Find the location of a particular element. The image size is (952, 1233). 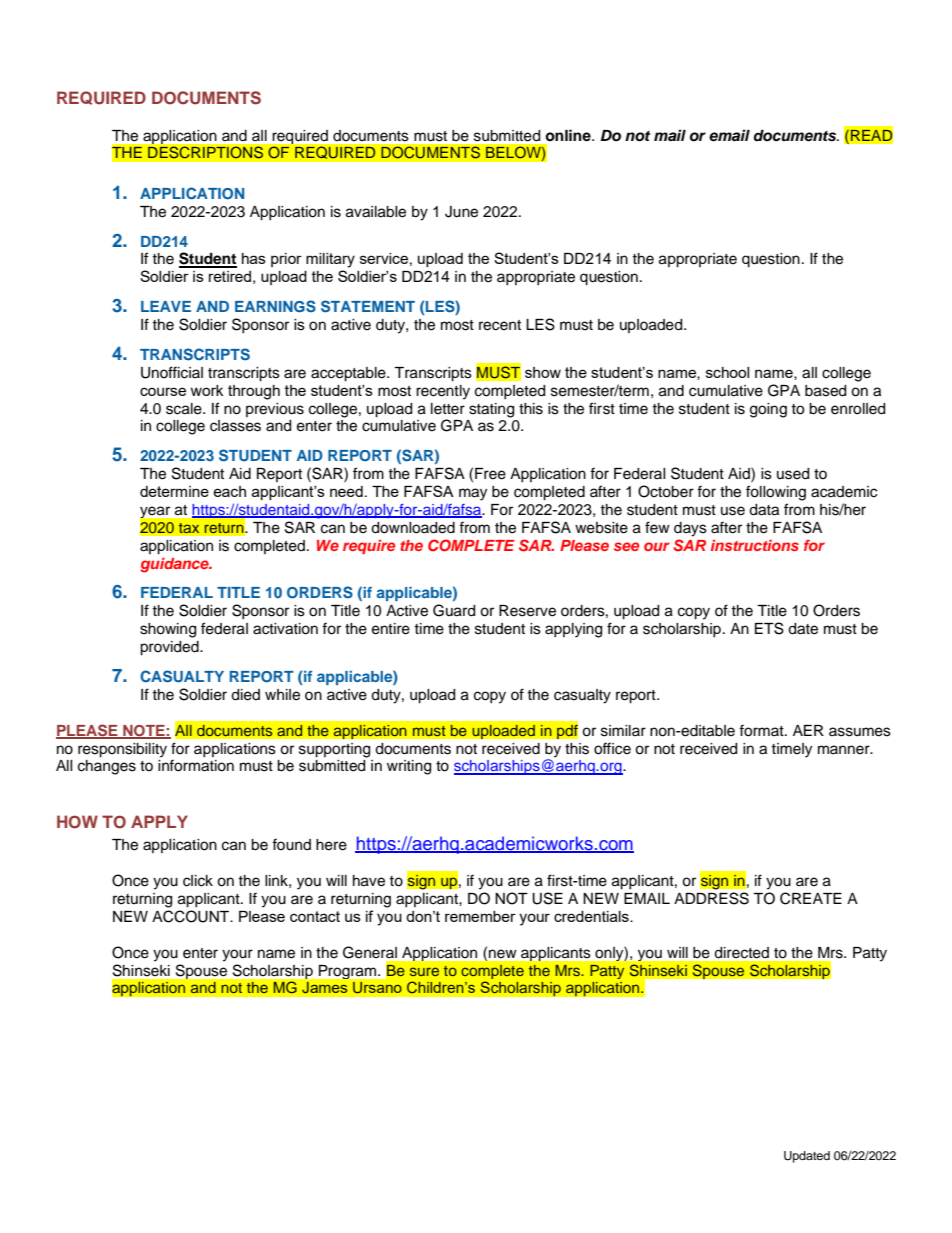

died is located at coordinates (245, 695).
